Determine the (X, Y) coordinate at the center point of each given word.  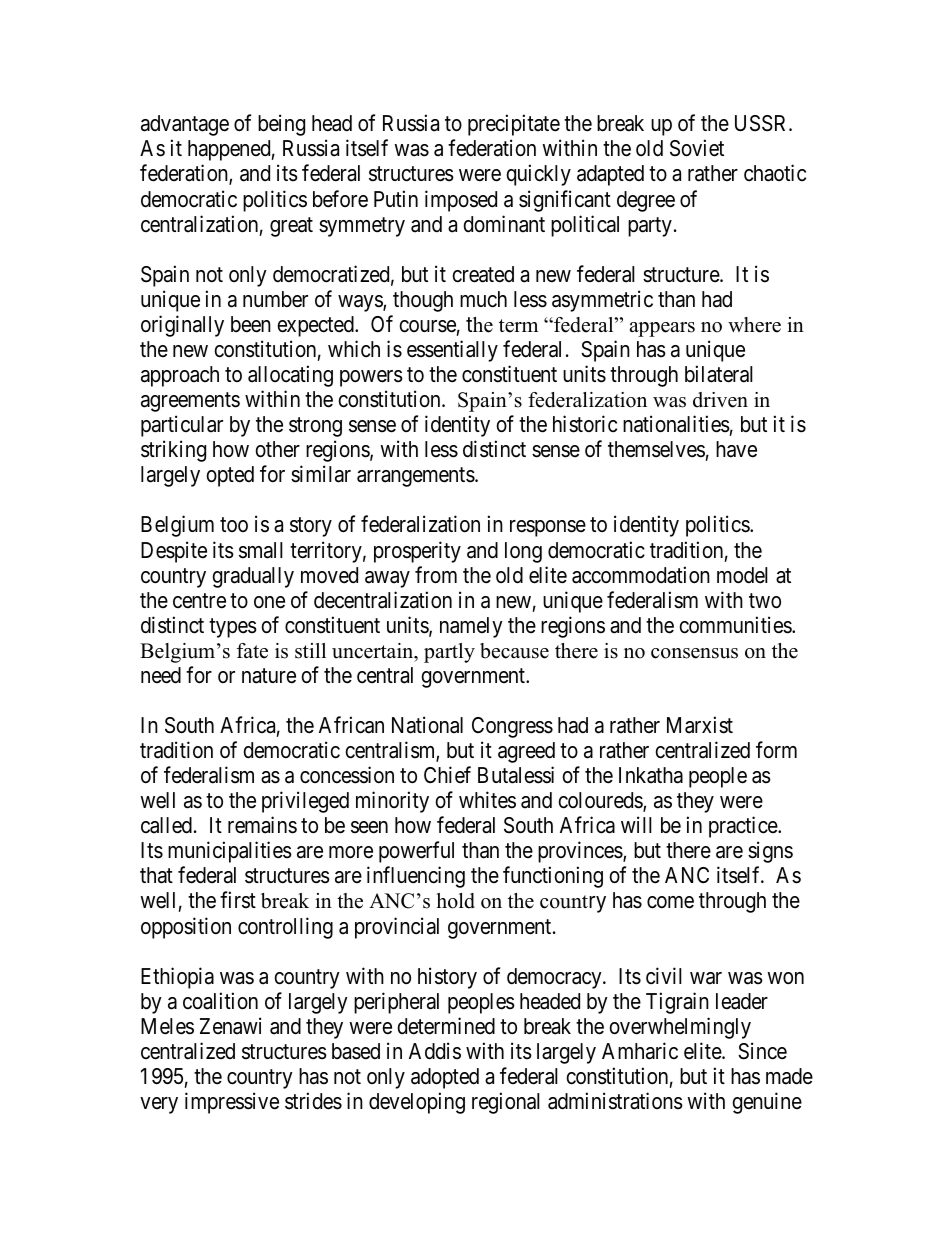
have (736, 449)
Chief (447, 775)
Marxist (700, 725)
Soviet (697, 148)
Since (762, 1051)
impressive (232, 1103)
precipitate (514, 125)
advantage (185, 125)
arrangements (416, 477)
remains (262, 825)
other (277, 449)
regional (506, 1103)
